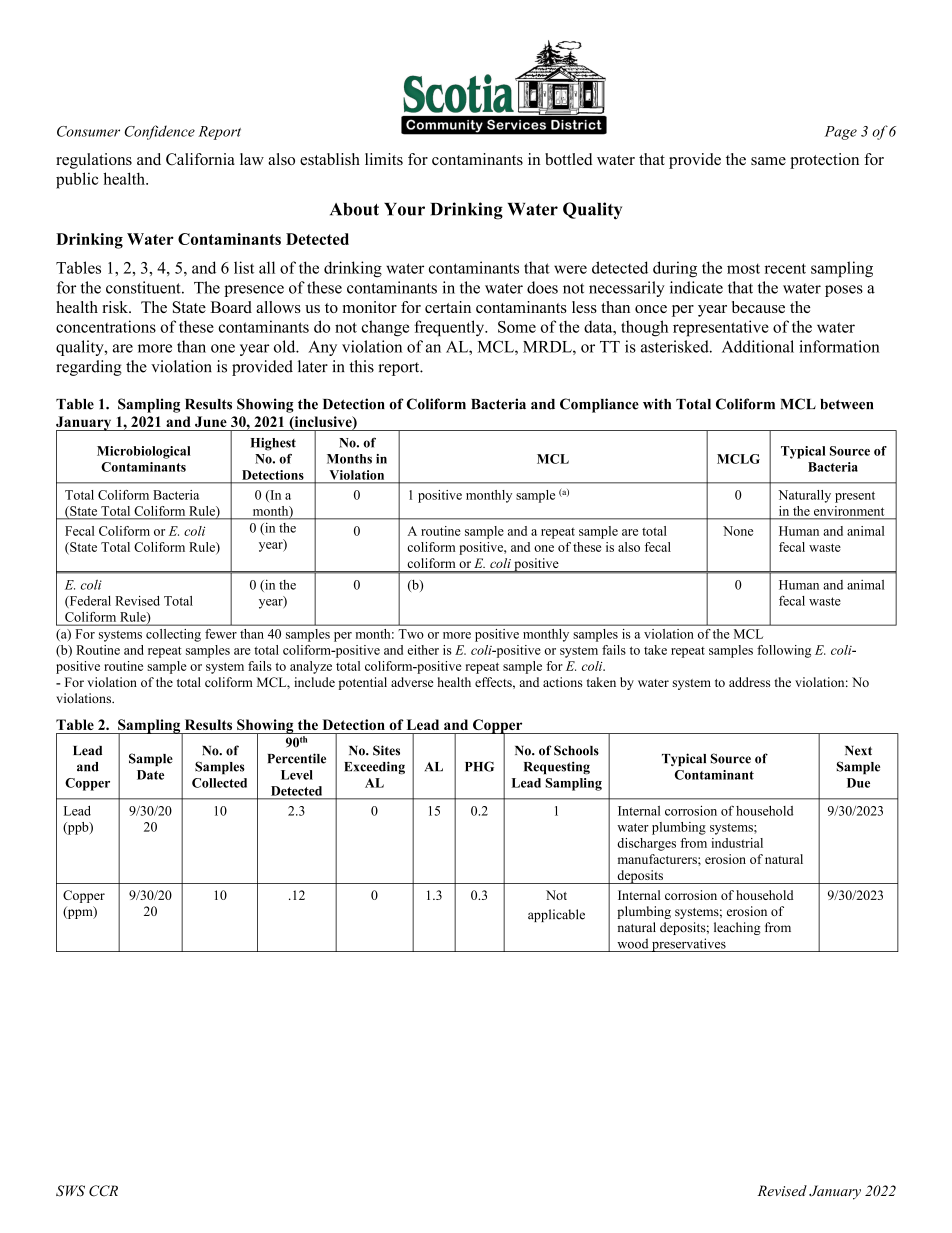 The width and height of the page is (952, 1233). I want to click on either, so click(423, 650).
